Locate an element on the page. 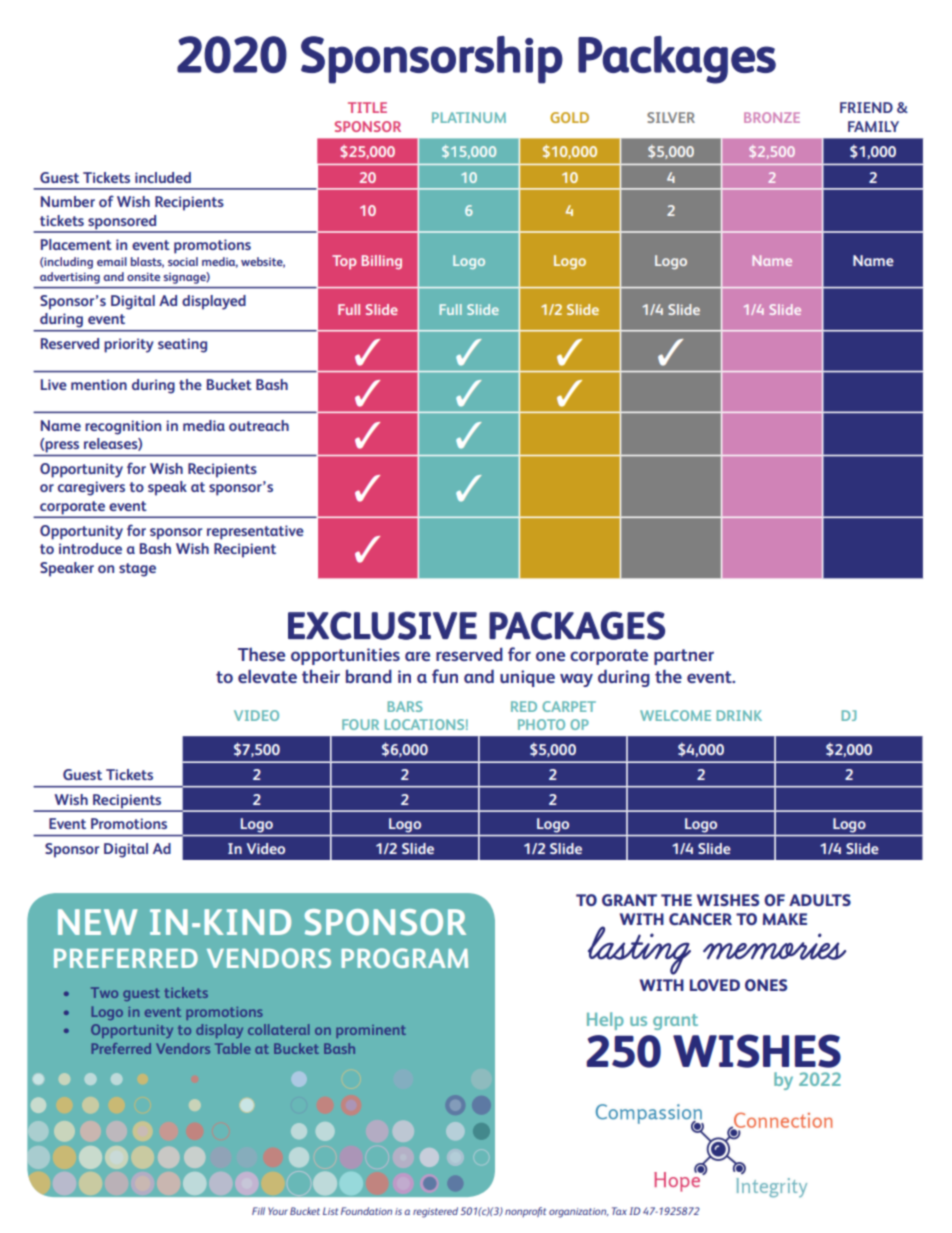 The image size is (952, 1233). Tax is located at coordinates (619, 1211).
